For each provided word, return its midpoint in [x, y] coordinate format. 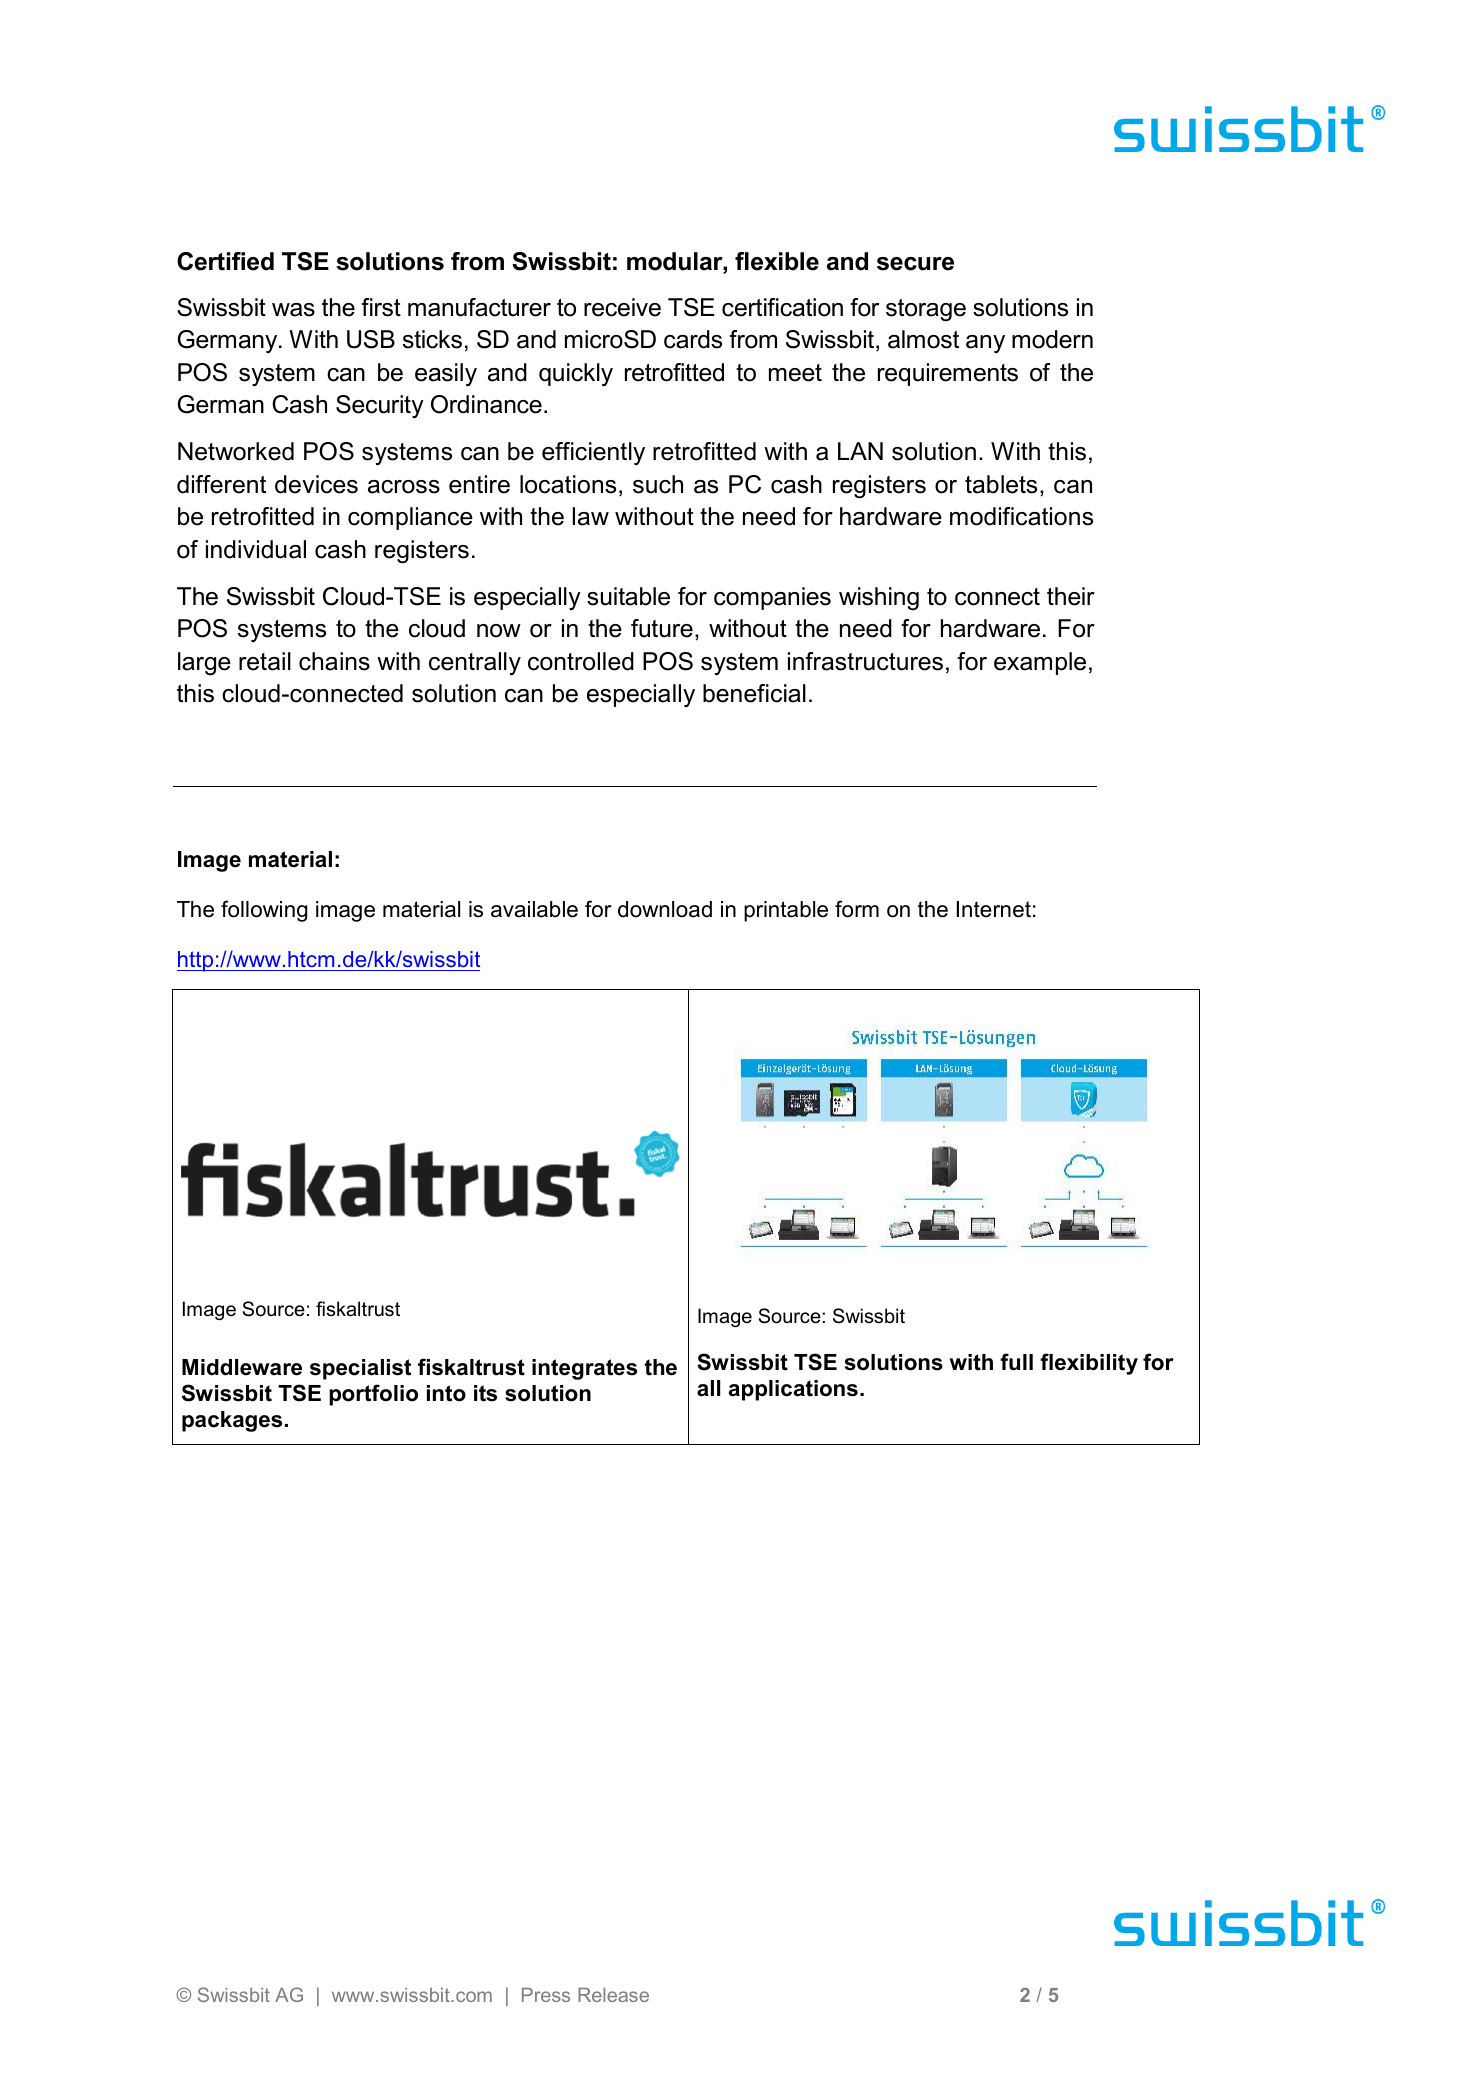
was [293, 310]
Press [546, 1995]
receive [622, 307]
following [264, 911]
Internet [994, 909]
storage [926, 310]
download [665, 909]
